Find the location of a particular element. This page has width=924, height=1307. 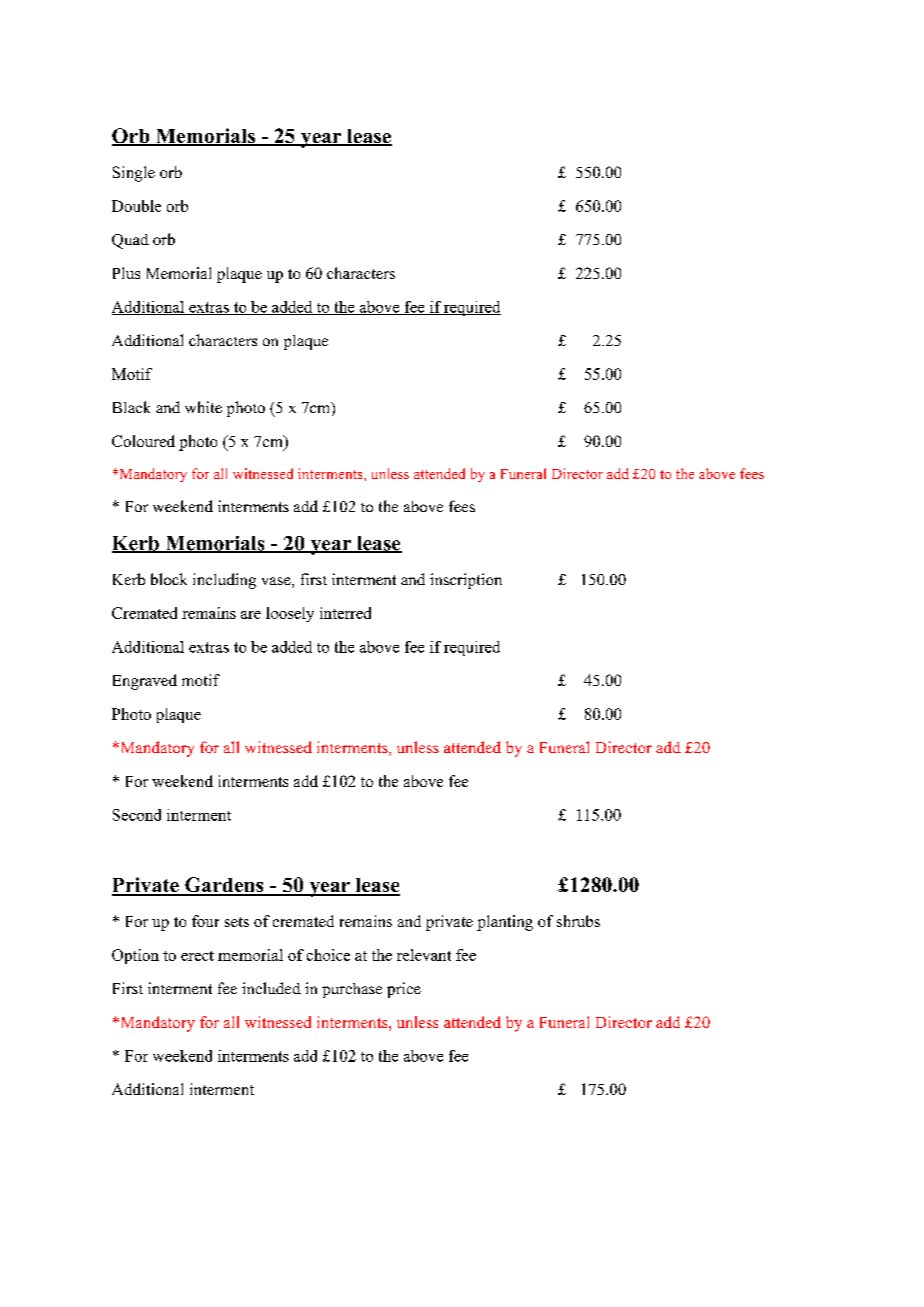

Black is located at coordinates (131, 407).
